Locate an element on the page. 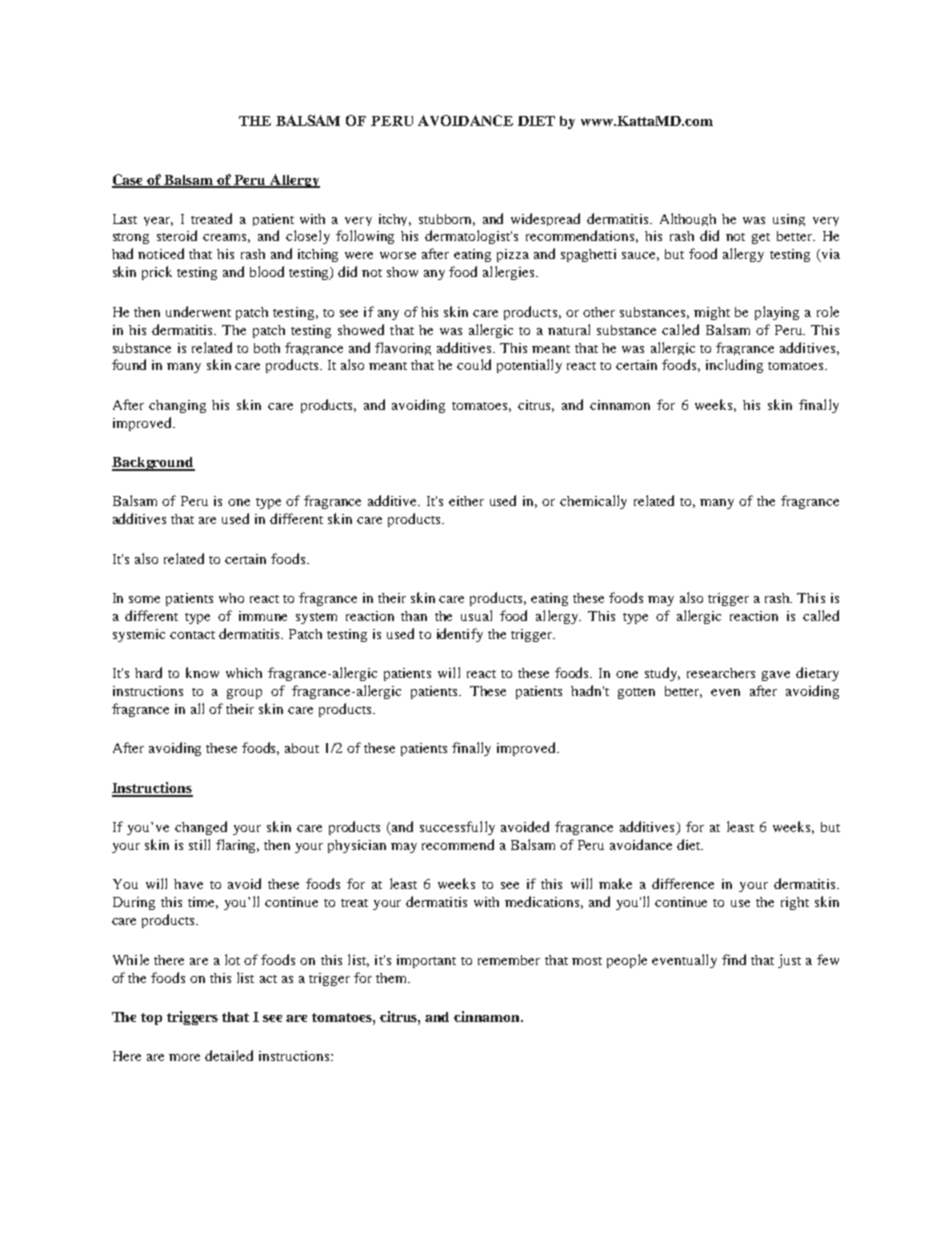 This document has width=952, height=1233. year is located at coordinates (158, 221).
